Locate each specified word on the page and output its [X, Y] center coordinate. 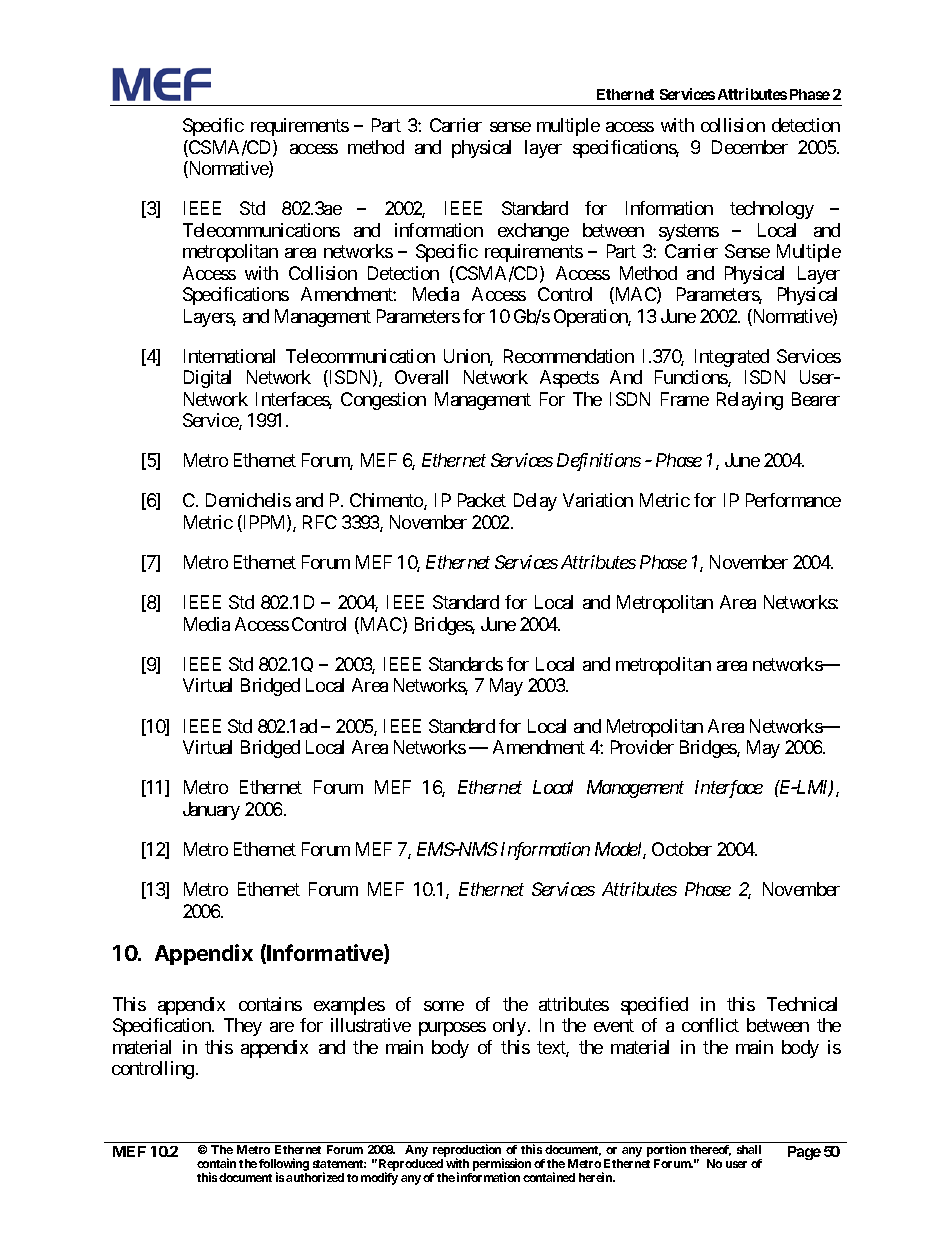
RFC [320, 522]
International [229, 356]
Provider [642, 747]
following [284, 1166]
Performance [793, 500]
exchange [533, 232]
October [682, 849]
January [211, 811]
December [750, 147]
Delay [535, 502]
